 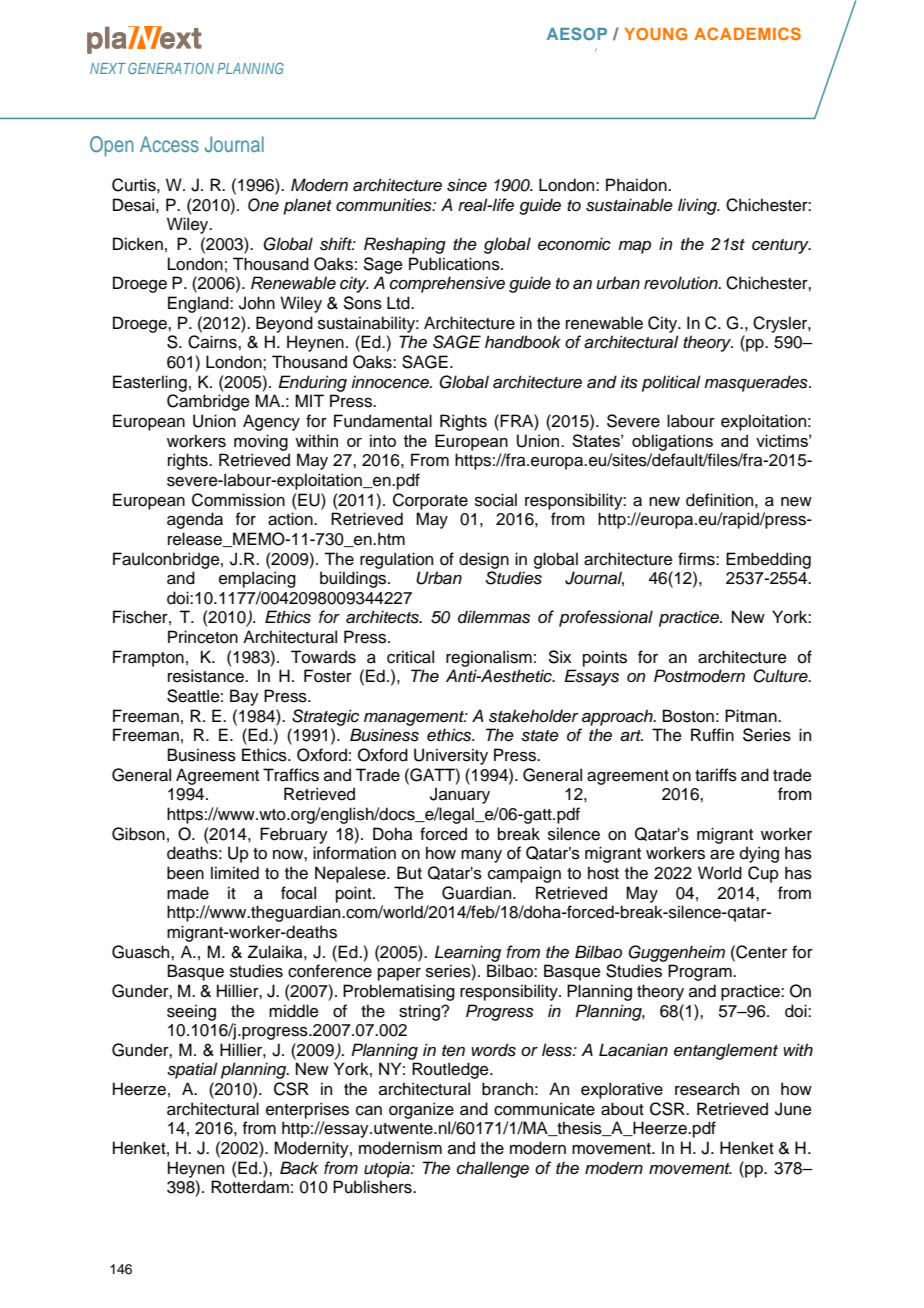 I want to click on AESOP, so click(x=577, y=33).
